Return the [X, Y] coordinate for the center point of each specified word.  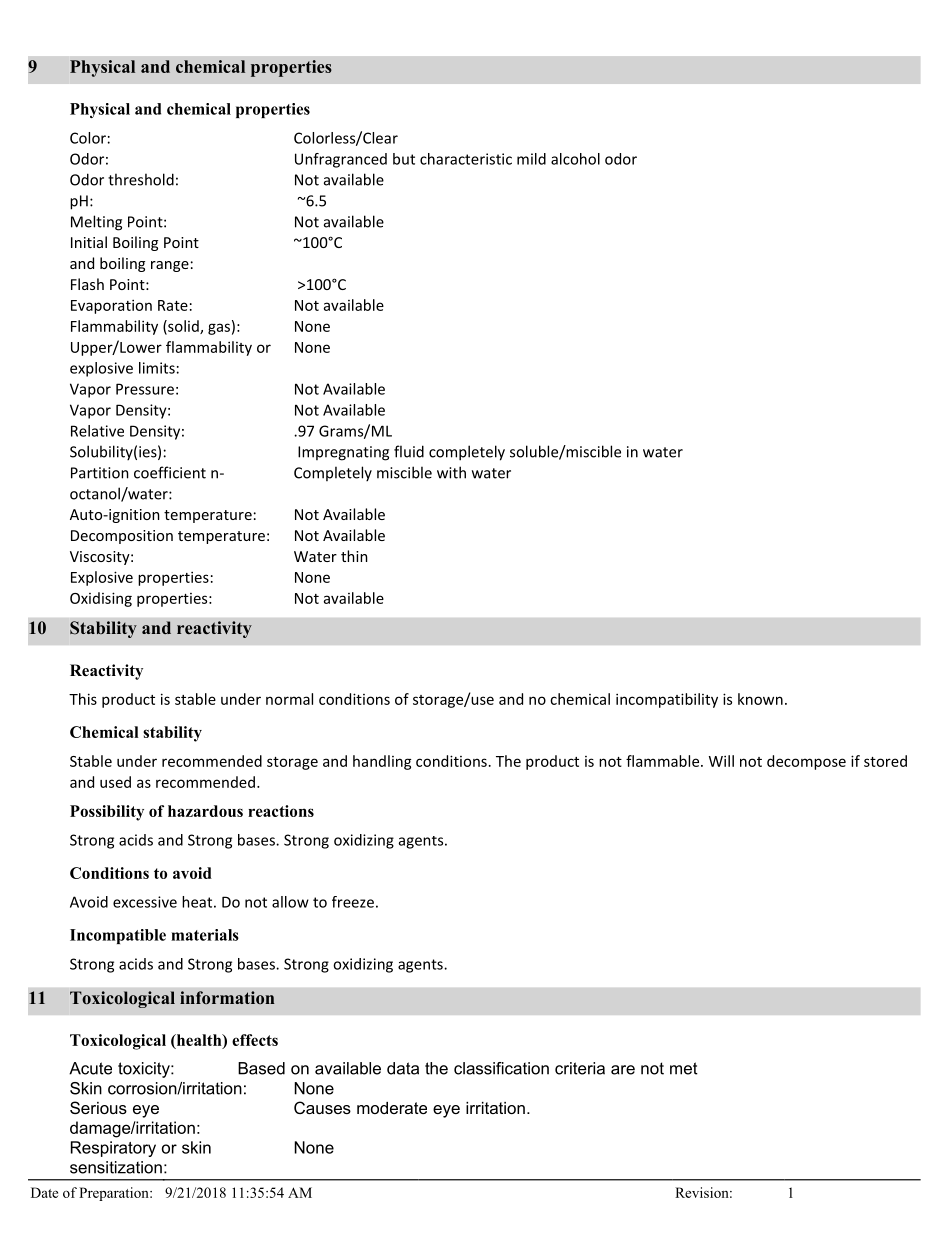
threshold [141, 179]
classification [501, 1068]
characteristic [466, 159]
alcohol [575, 159]
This [83, 699]
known [760, 699]
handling [382, 762]
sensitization [116, 1167]
